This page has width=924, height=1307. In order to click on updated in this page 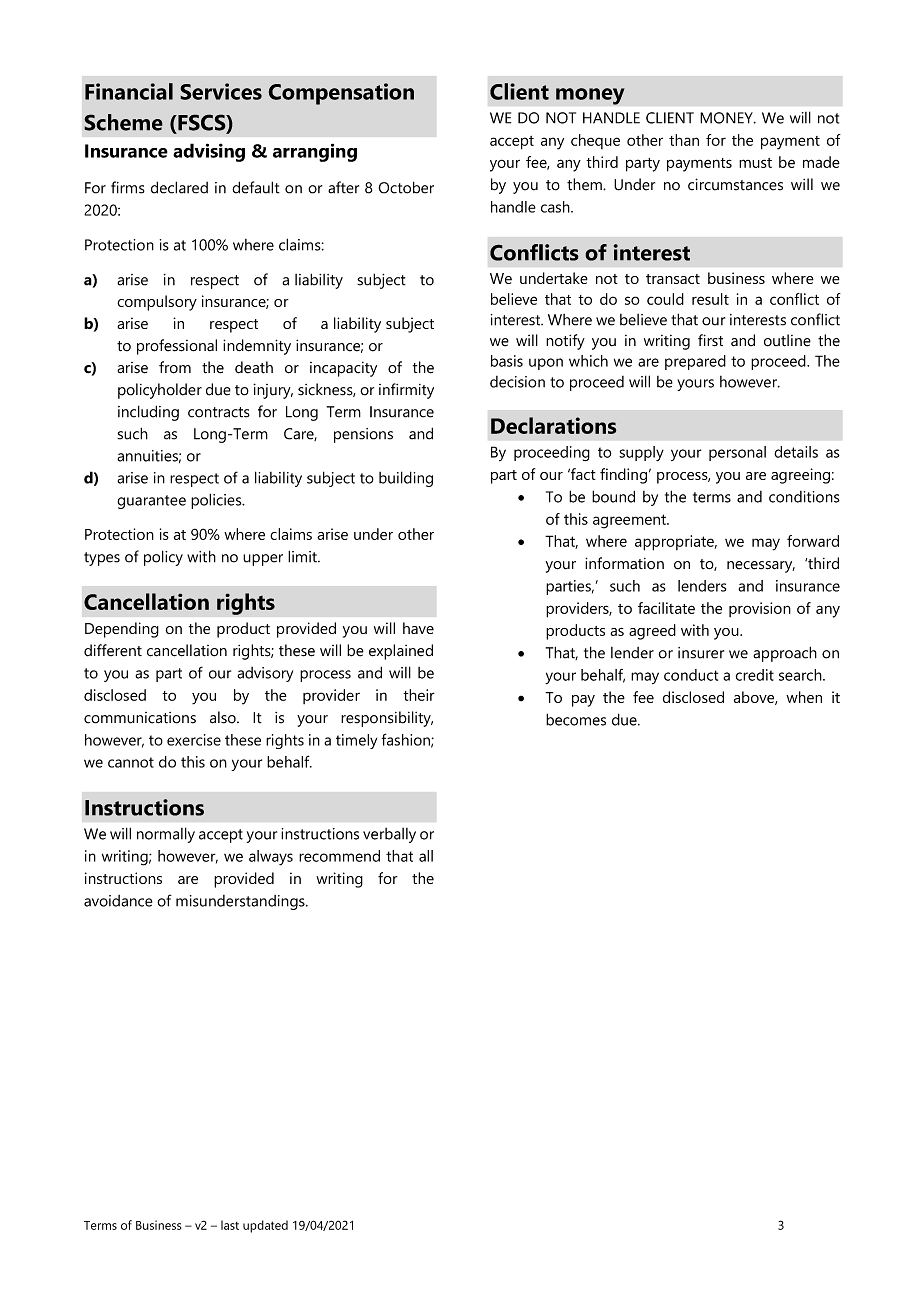, I will do `click(265, 1226)`.
